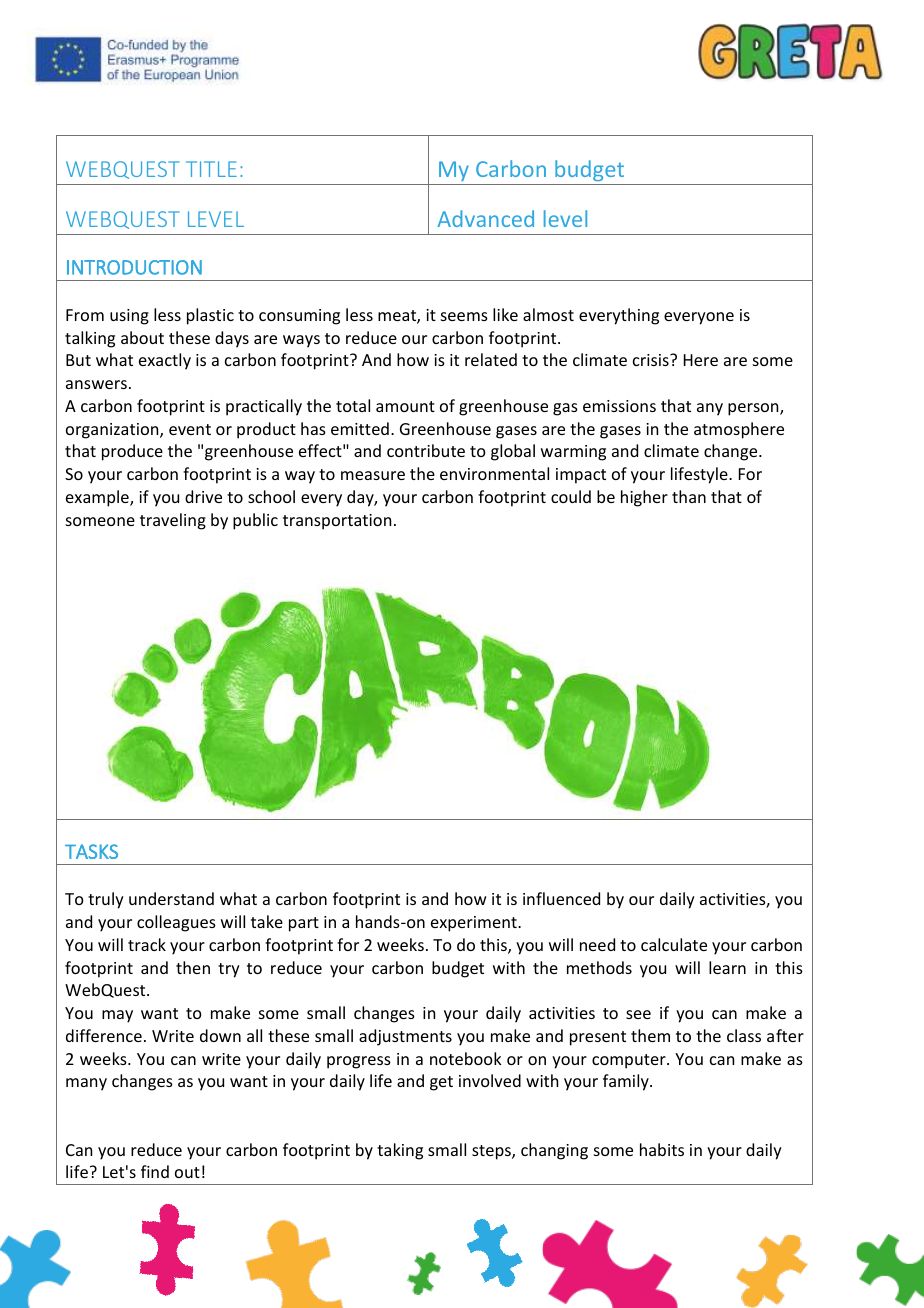 The height and width of the screenshot is (1308, 924). I want to click on taking, so click(400, 1151).
